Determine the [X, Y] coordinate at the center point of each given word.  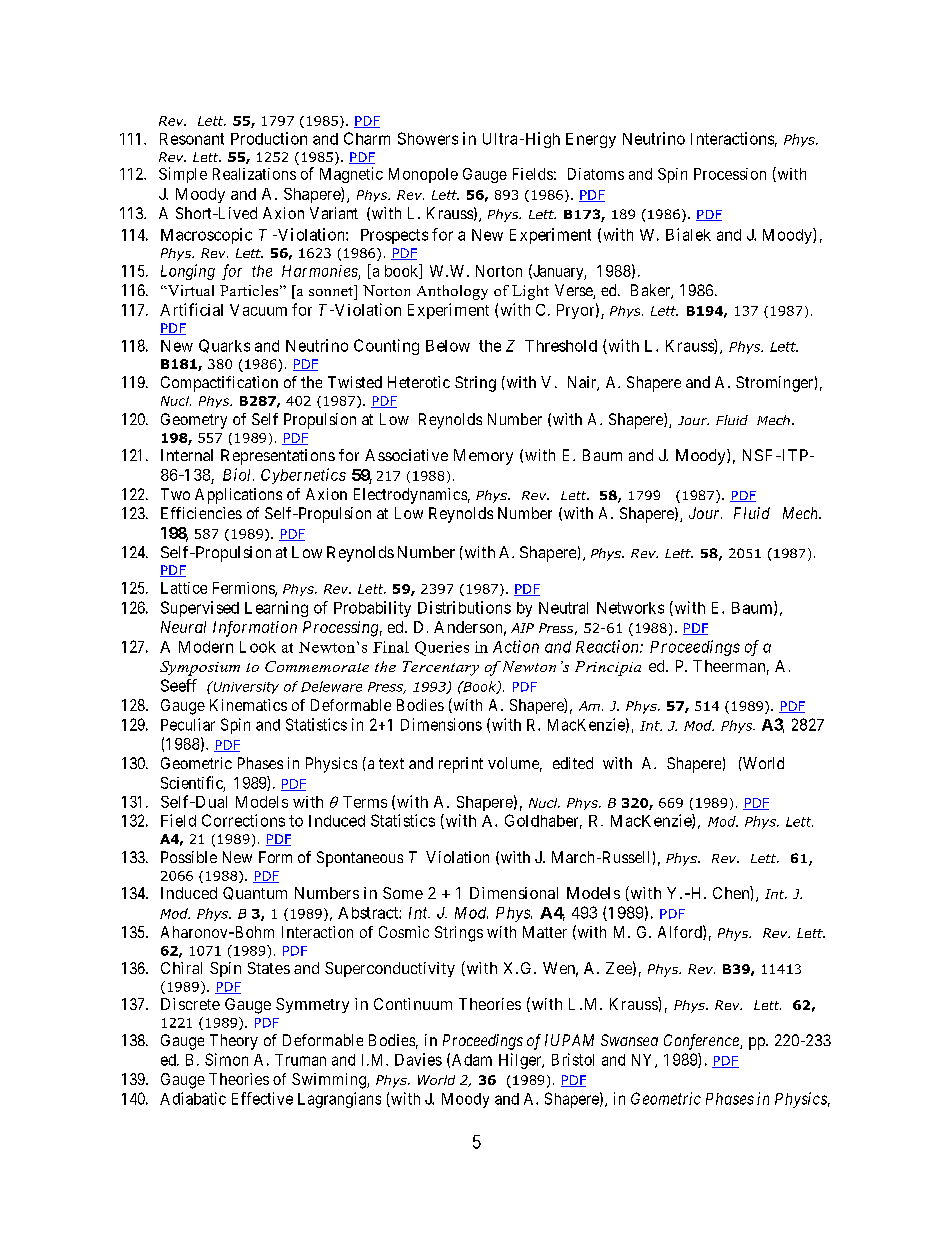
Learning [276, 609]
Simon [226, 1059]
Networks [630, 608]
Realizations [254, 174]
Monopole [423, 175]
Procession [730, 174]
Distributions [464, 607]
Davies [418, 1059]
